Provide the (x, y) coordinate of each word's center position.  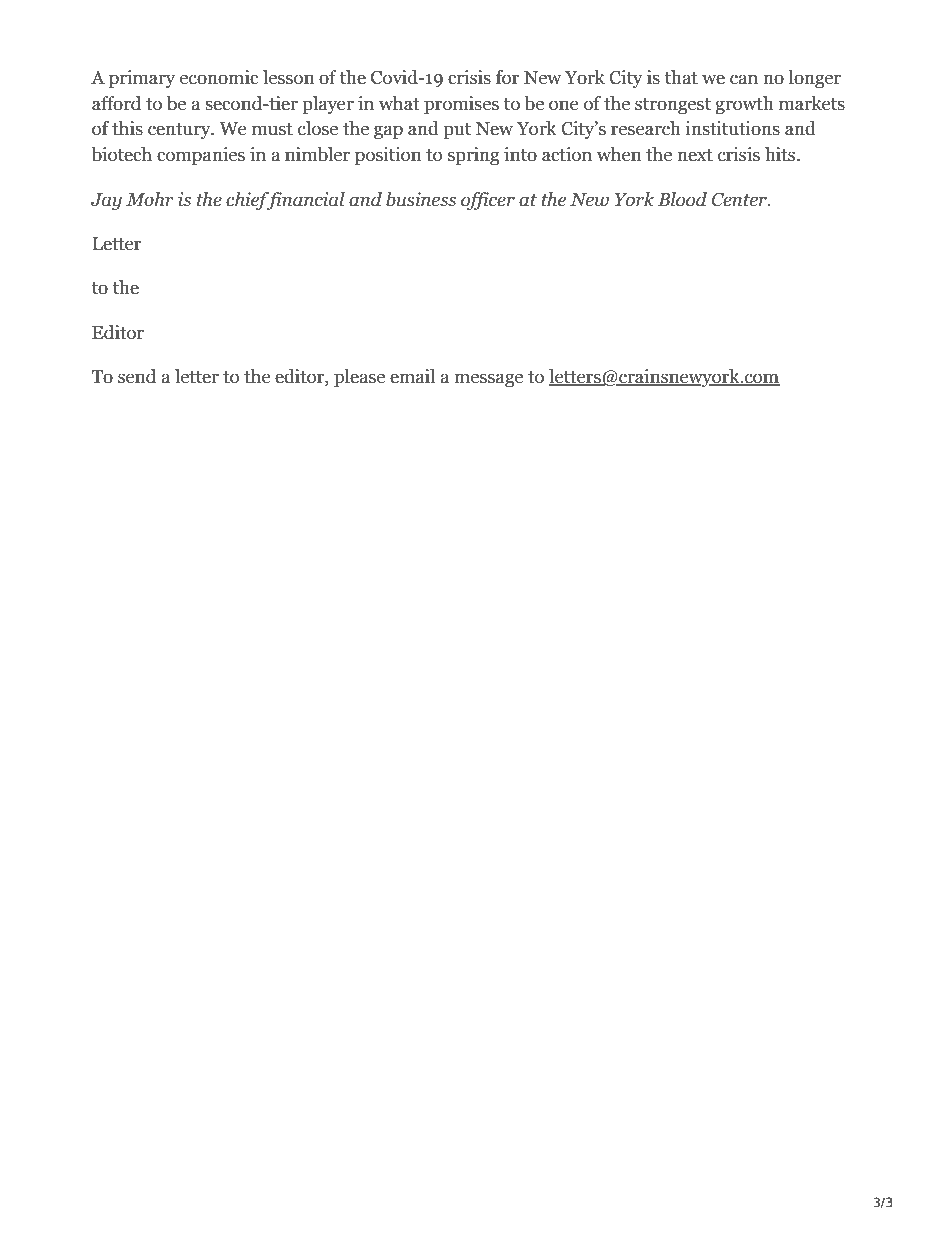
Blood (682, 199)
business (421, 199)
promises (461, 105)
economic (219, 77)
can (744, 79)
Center (740, 200)
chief (248, 201)
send (137, 376)
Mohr (150, 199)
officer (488, 201)
